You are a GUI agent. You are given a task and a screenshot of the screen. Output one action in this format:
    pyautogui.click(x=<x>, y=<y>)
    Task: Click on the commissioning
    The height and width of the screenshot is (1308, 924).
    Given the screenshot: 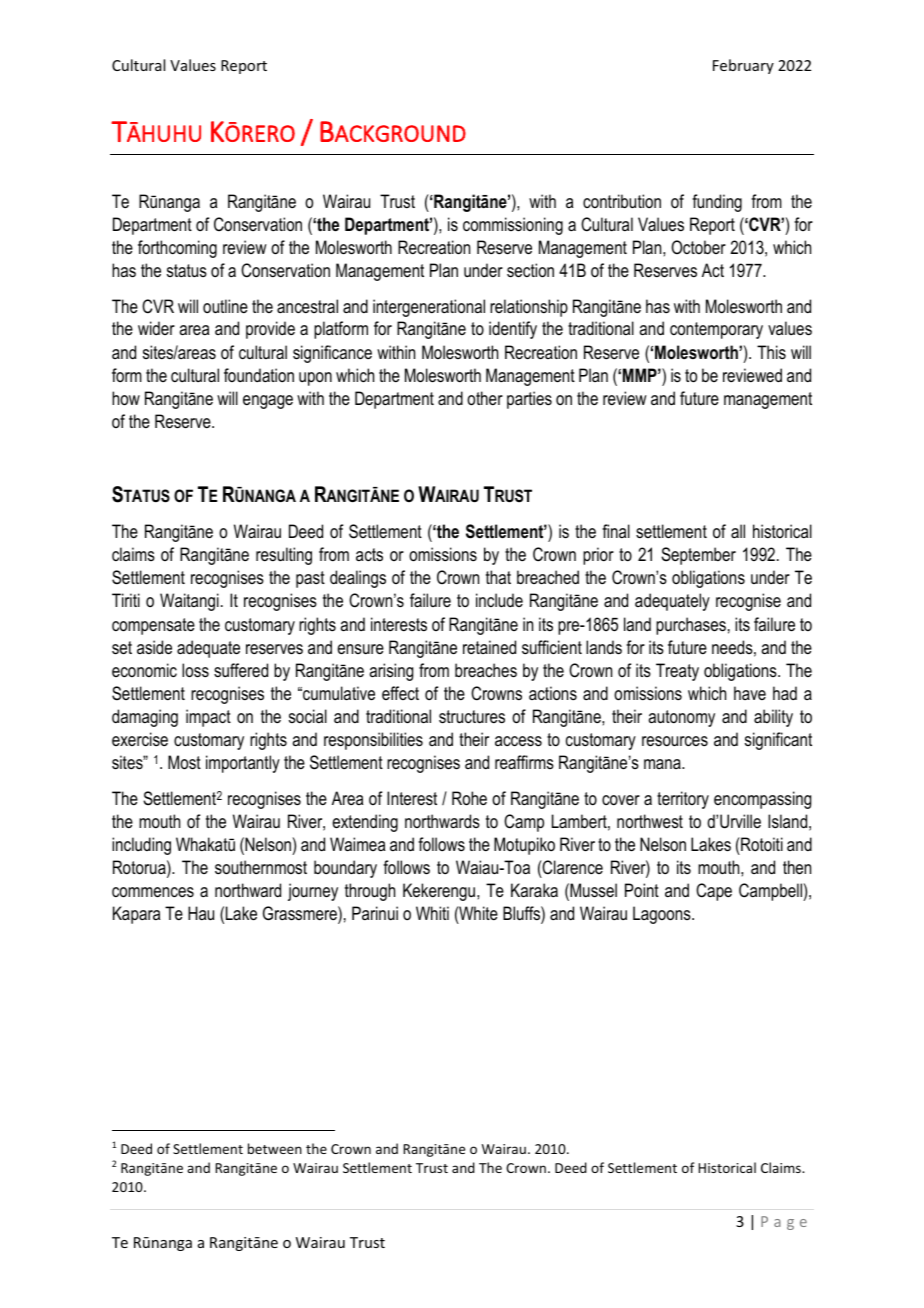 What is the action you would take?
    pyautogui.click(x=513, y=226)
